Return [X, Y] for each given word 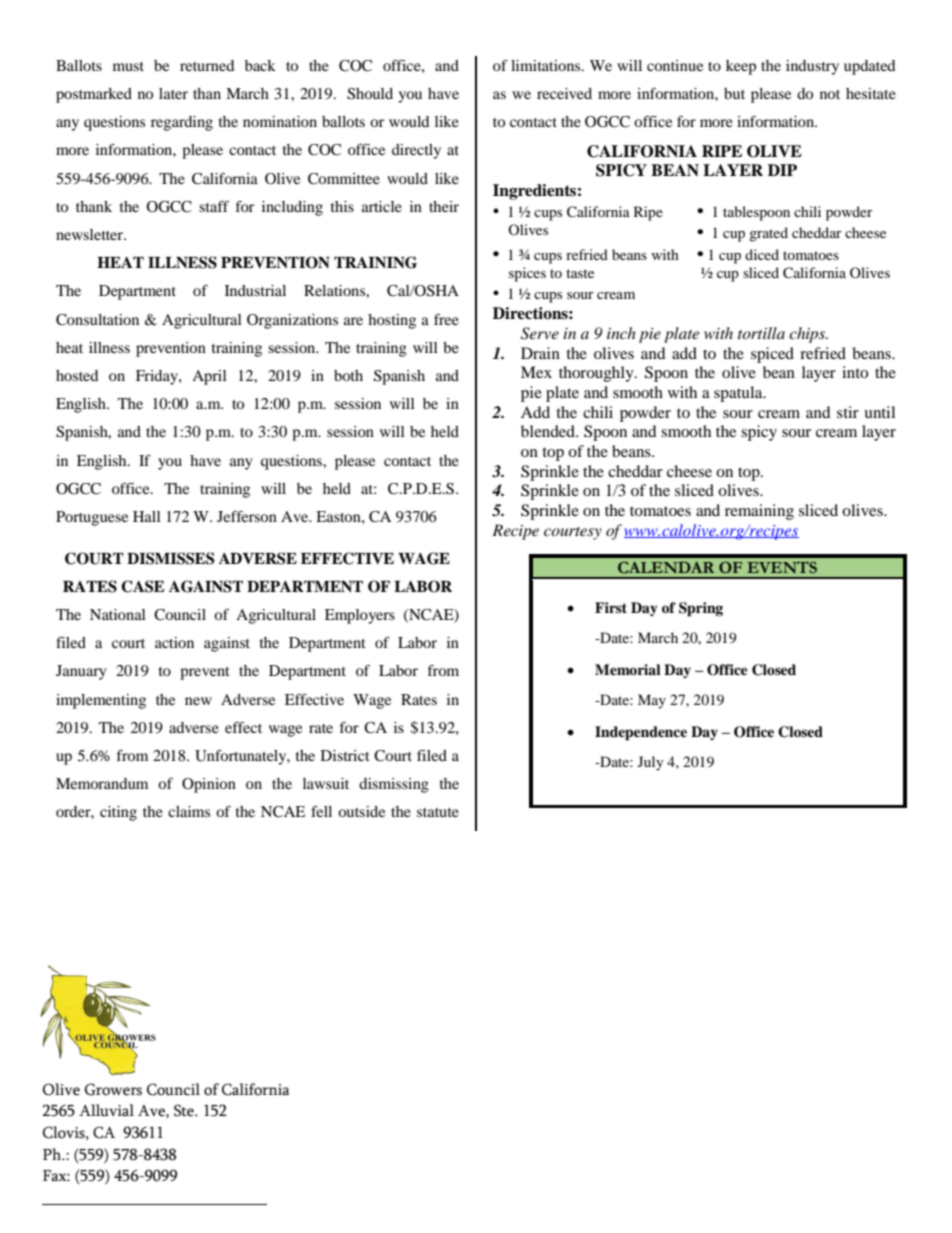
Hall [147, 516]
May [652, 701]
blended [549, 431]
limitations [547, 65]
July [651, 763]
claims [189, 811]
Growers [113, 1089]
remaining [759, 512]
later [173, 93]
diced [762, 254]
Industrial [255, 290]
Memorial [628, 669]
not [830, 94]
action [174, 642]
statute [438, 812]
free [446, 319]
